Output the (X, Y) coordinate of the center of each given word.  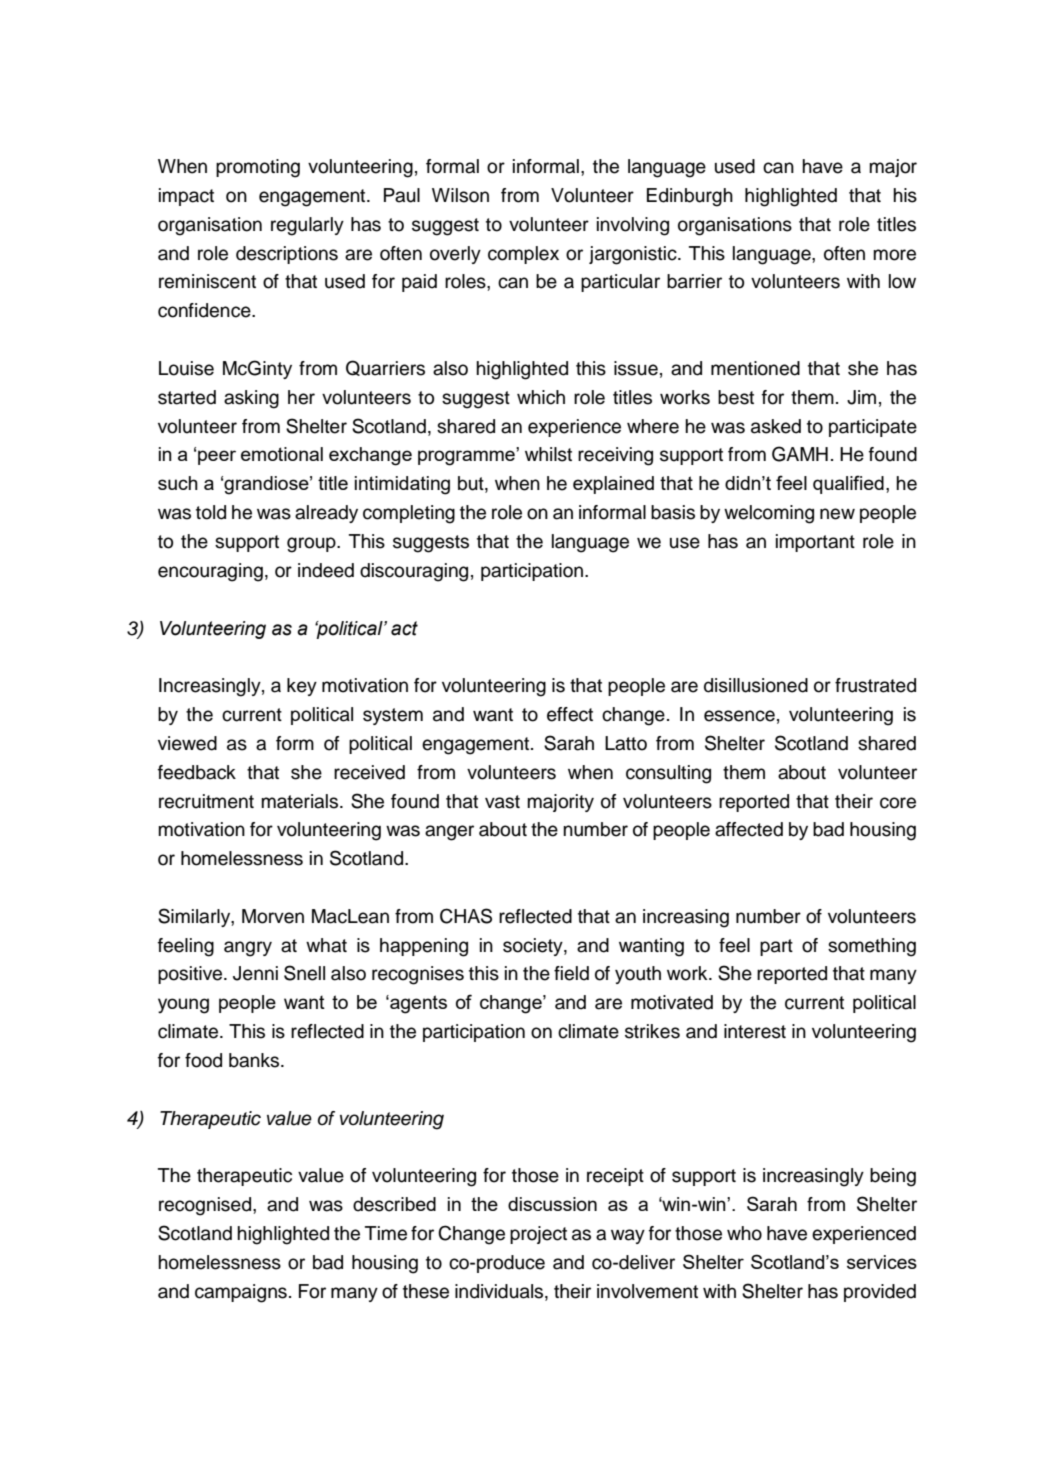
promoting (258, 168)
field (571, 973)
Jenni (255, 973)
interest (755, 1031)
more (894, 255)
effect (570, 714)
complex (523, 255)
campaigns (241, 1293)
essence (739, 716)
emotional (282, 454)
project (538, 1235)
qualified (848, 484)
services (882, 1262)
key (302, 687)
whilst (548, 454)
